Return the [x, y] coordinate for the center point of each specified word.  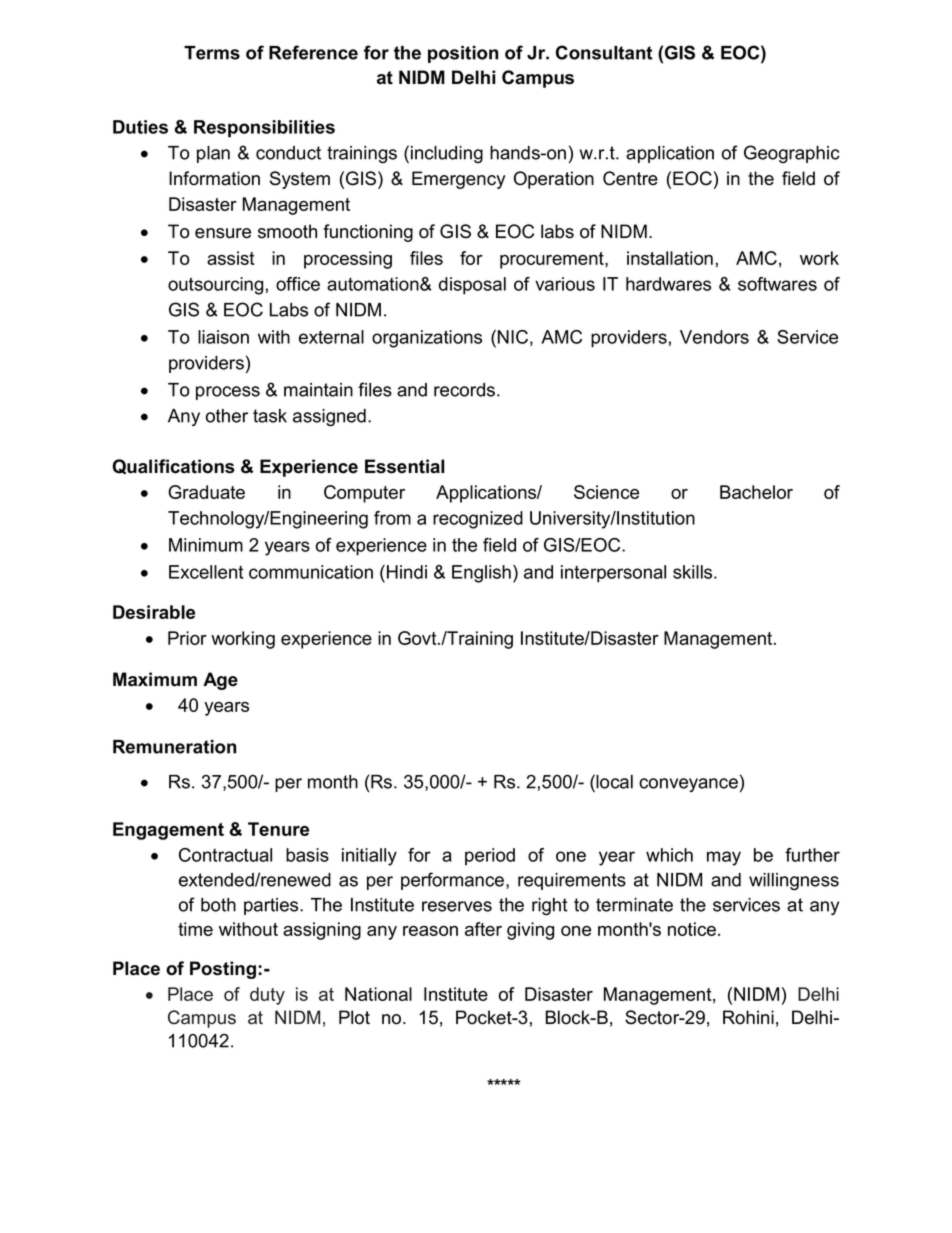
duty [267, 996]
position [463, 54]
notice [692, 929]
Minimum [206, 545]
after [483, 929]
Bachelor [756, 492]
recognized [478, 520]
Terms [212, 53]
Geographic [792, 154]
